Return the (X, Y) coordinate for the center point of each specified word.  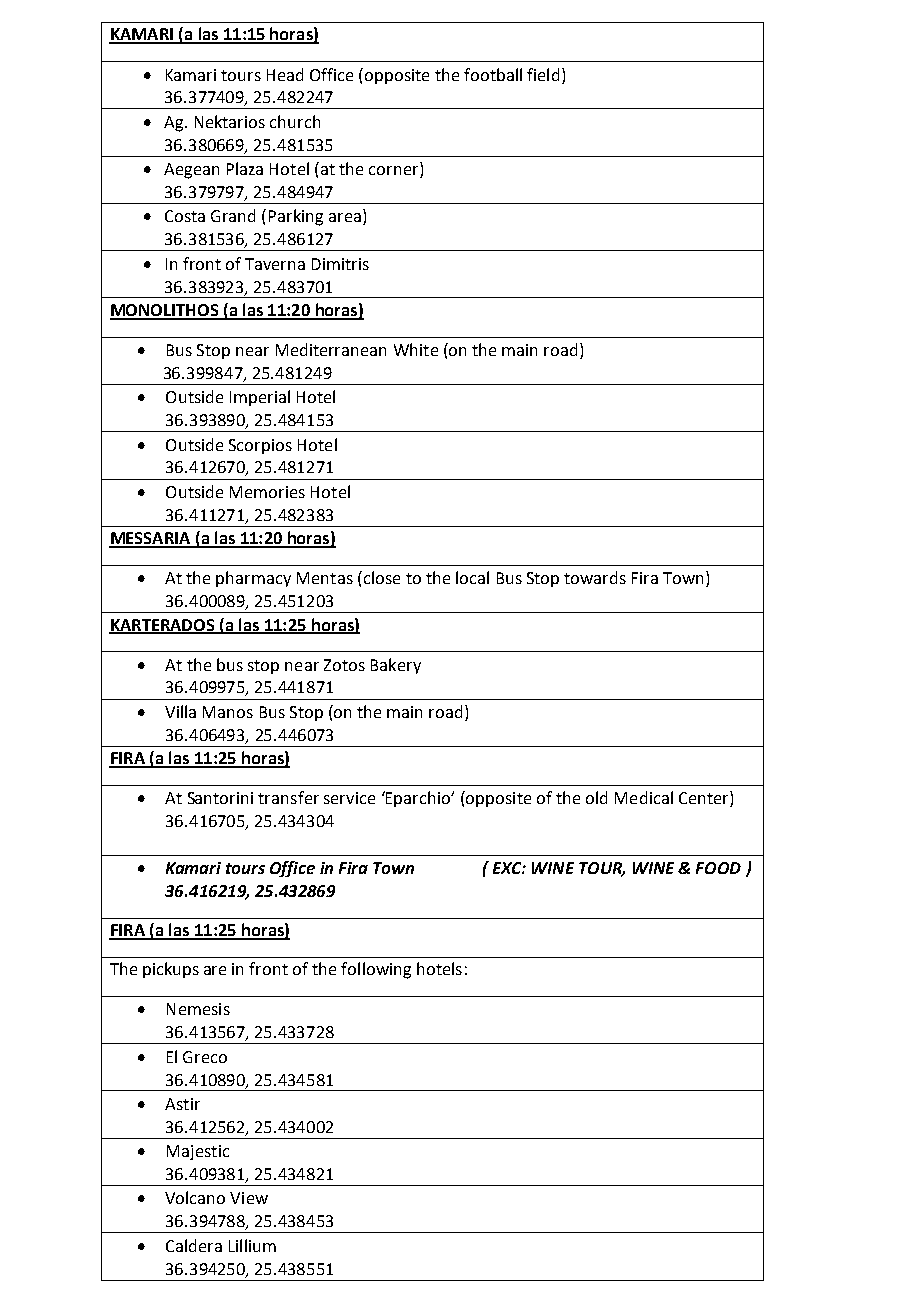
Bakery (396, 666)
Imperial (260, 398)
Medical (644, 797)
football (493, 74)
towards (595, 577)
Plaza (245, 168)
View (249, 1198)
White (416, 349)
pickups (171, 970)
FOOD (718, 868)
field (543, 74)
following (376, 970)
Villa (180, 711)
